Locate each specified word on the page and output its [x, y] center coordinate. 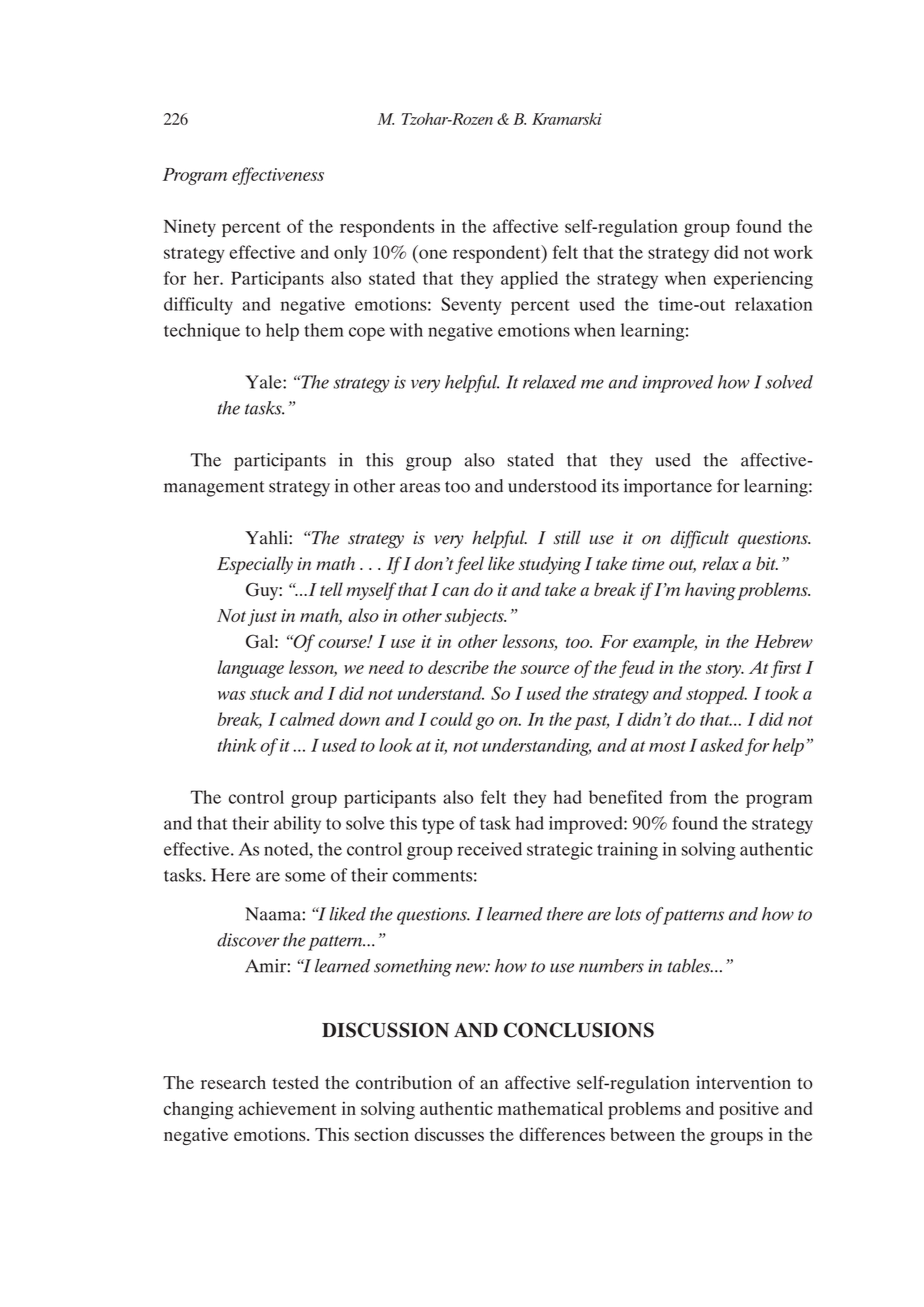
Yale [264, 382]
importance [668, 488]
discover [248, 940]
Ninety [190, 228]
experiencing [763, 280]
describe [458, 667]
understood [552, 486]
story [724, 670]
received [489, 849]
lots [628, 914]
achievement [287, 1108]
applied [529, 280]
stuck [270, 693]
